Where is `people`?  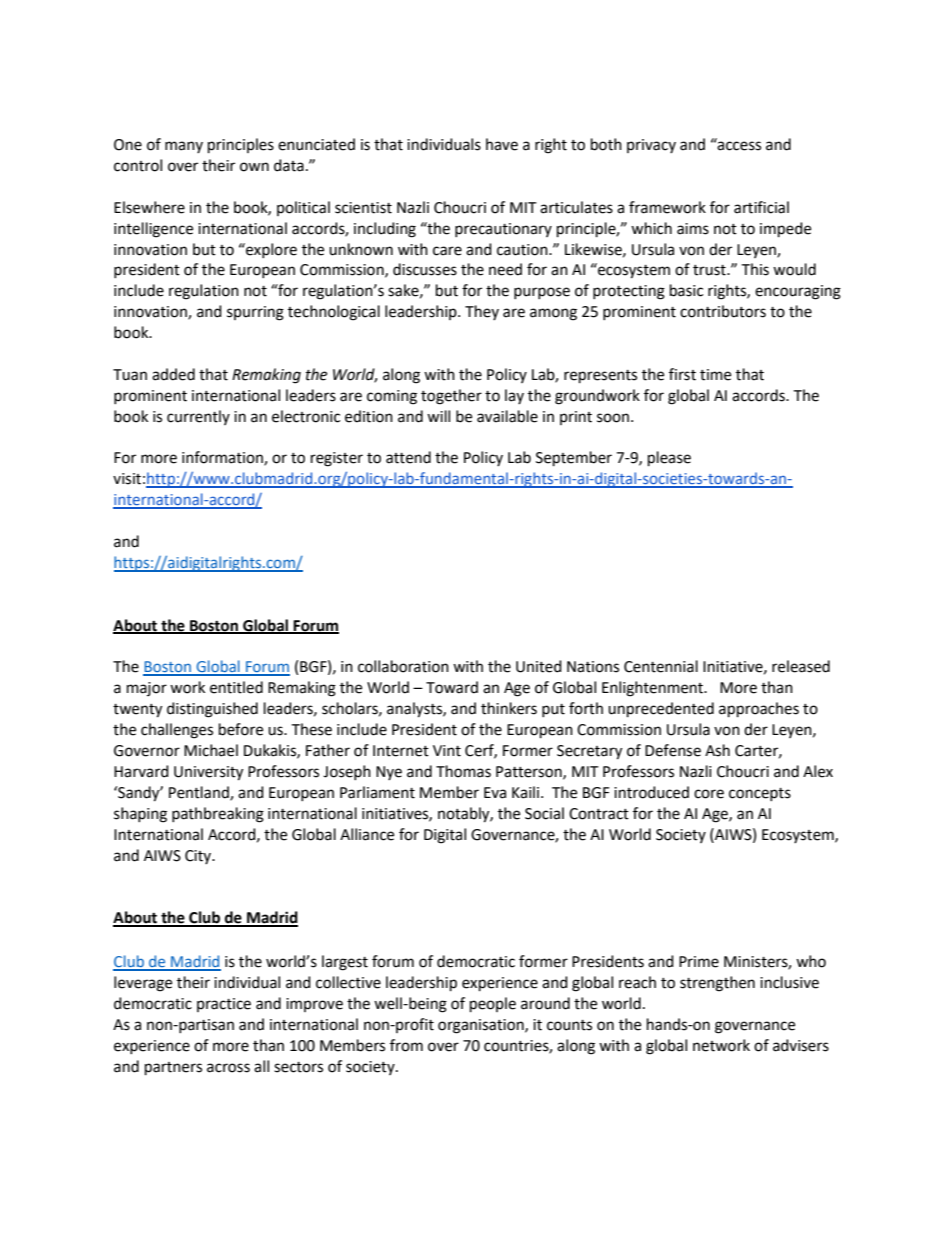 people is located at coordinates (493, 1005).
